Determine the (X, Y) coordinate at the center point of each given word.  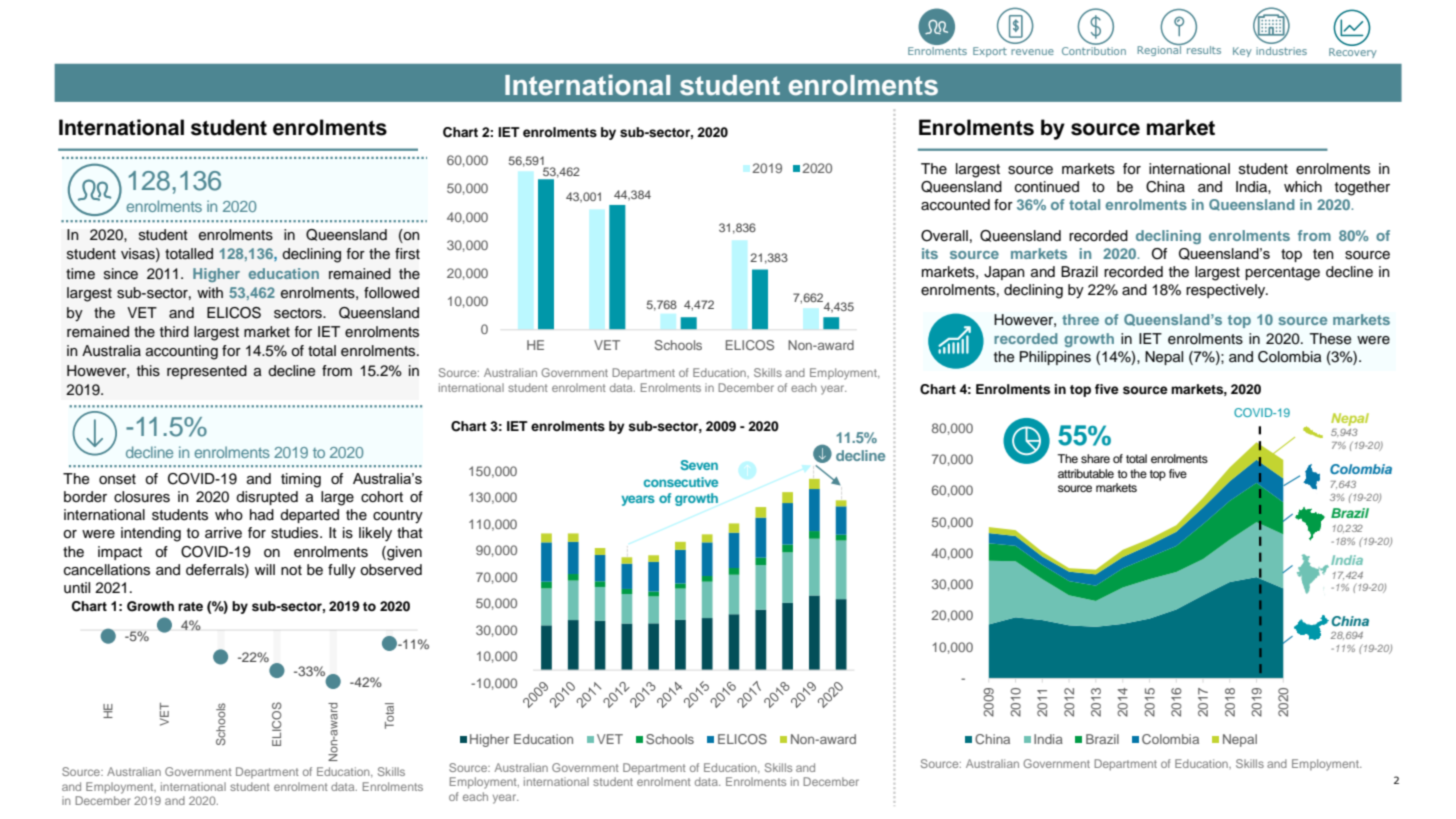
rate (190, 606)
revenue (1032, 52)
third (174, 331)
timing (301, 480)
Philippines (1055, 358)
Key (1242, 52)
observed (391, 570)
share (1095, 458)
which (1303, 187)
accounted (955, 205)
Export (990, 52)
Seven (699, 465)
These (1330, 339)
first (407, 254)
